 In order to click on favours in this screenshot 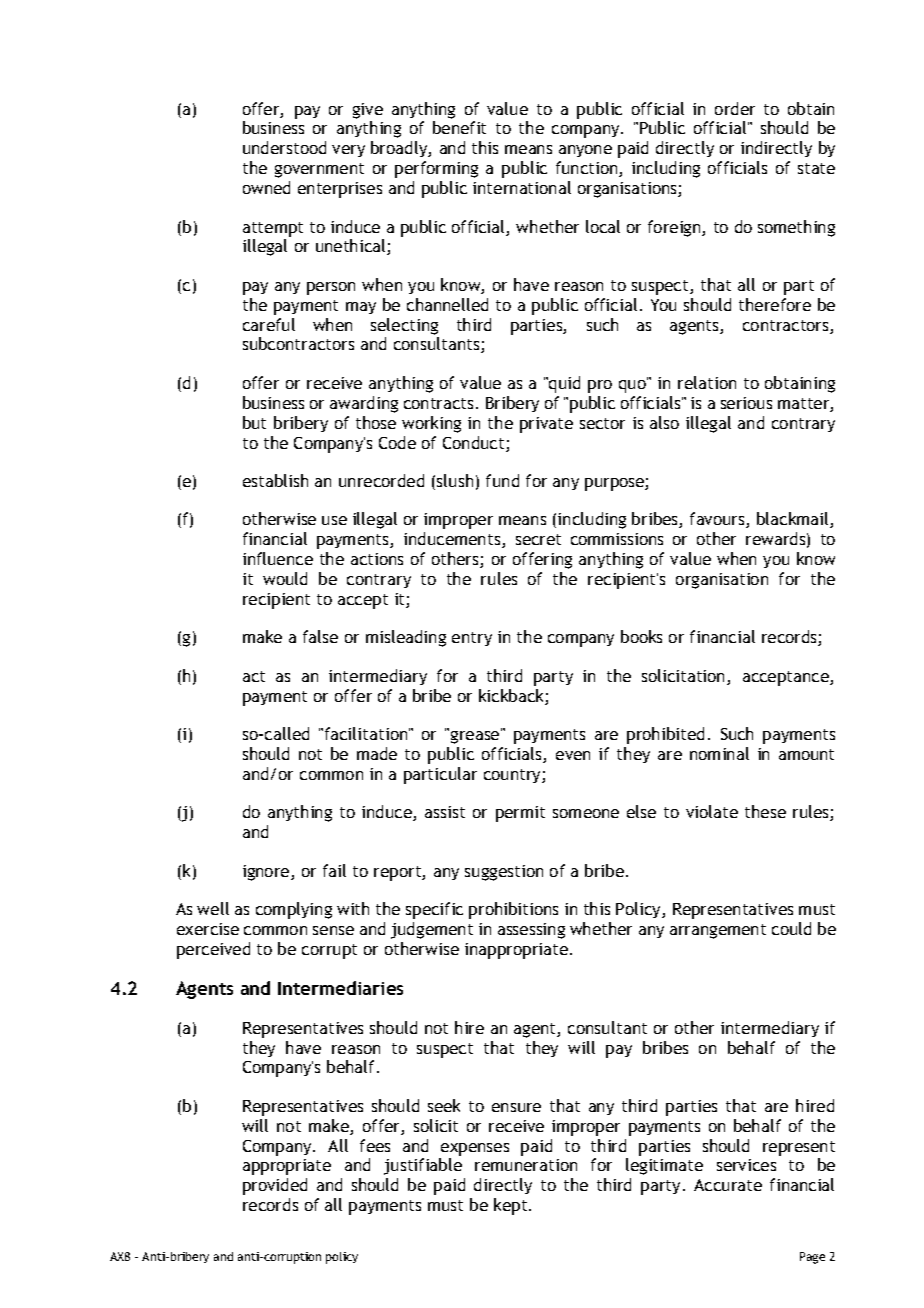, I will do `click(718, 520)`.
